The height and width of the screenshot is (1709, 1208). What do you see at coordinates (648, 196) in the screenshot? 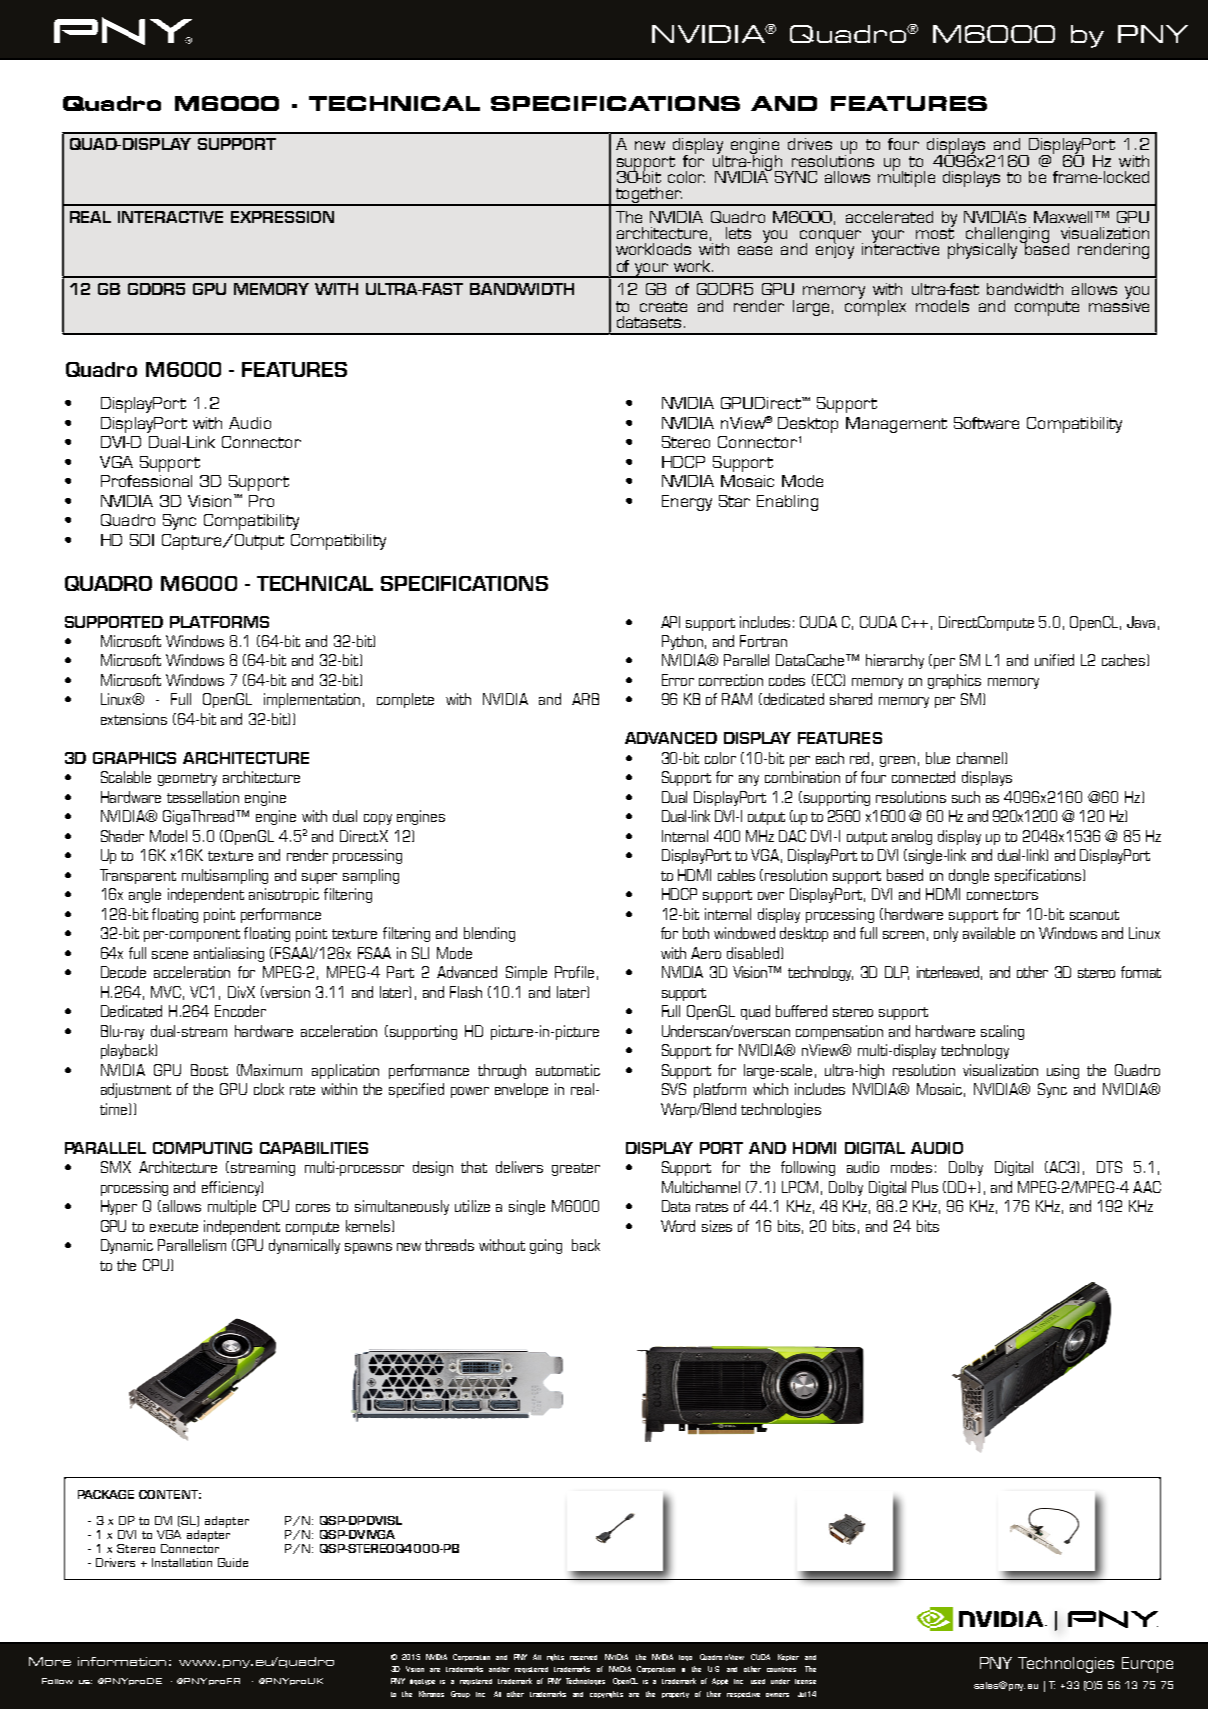
I see `together` at bounding box center [648, 196].
